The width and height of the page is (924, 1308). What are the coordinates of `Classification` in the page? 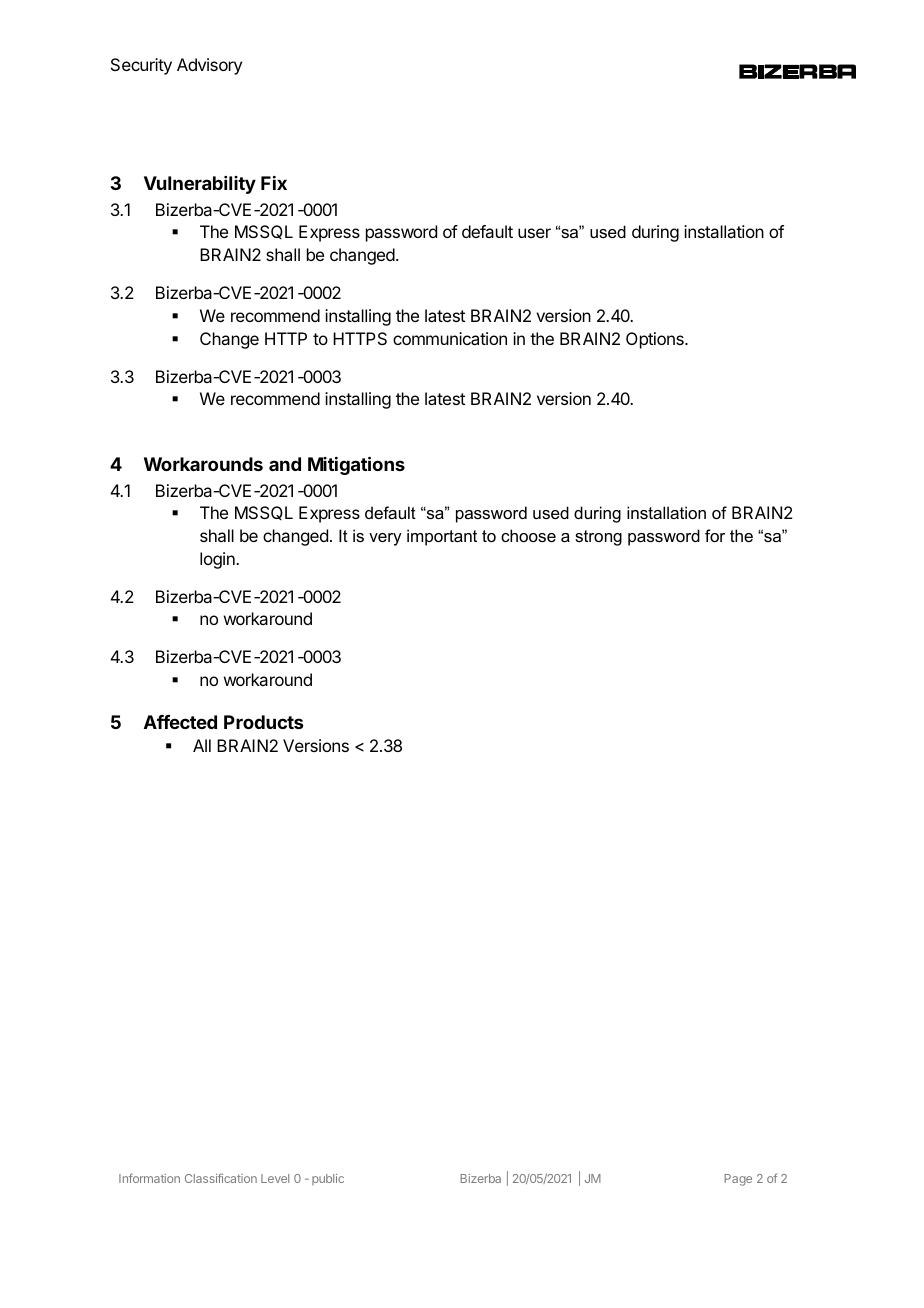 It's located at (221, 1178).
